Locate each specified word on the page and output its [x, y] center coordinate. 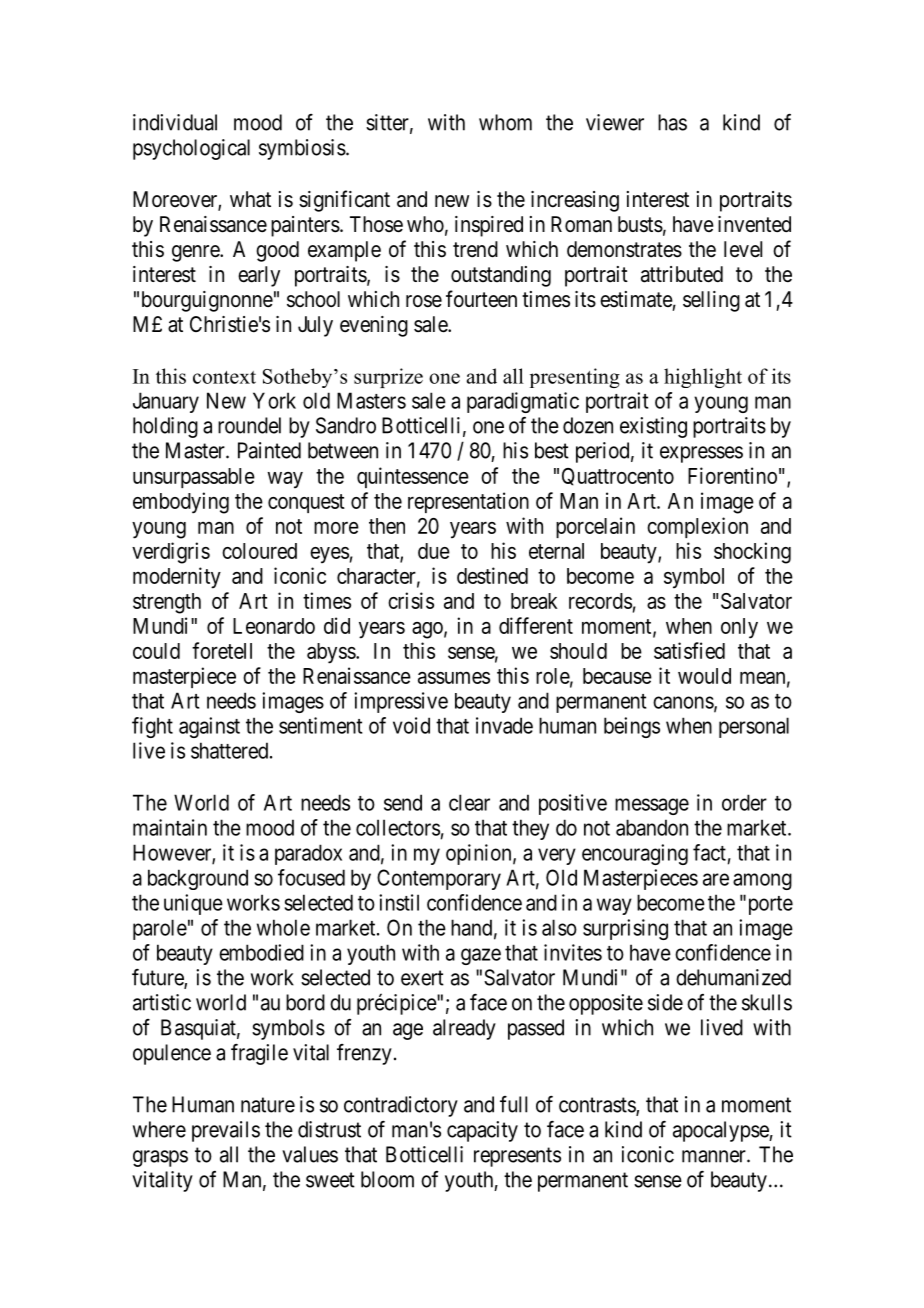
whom [505, 122]
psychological [191, 149]
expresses [701, 454]
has [672, 122]
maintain [170, 827]
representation [468, 502]
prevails [226, 1131]
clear [469, 802]
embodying [181, 503]
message [652, 806]
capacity [482, 1131]
